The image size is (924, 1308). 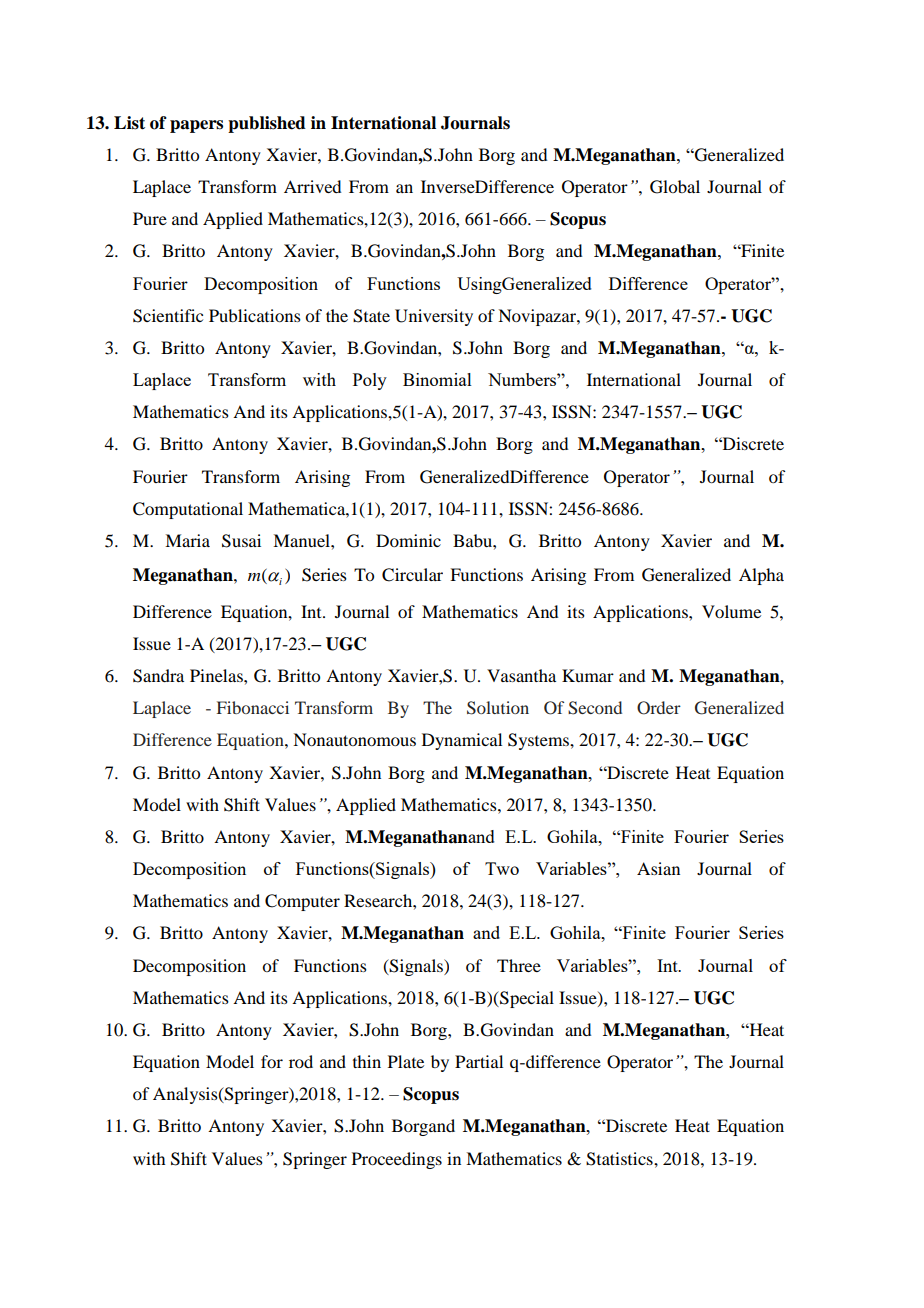 I want to click on Arrived, so click(x=312, y=186).
